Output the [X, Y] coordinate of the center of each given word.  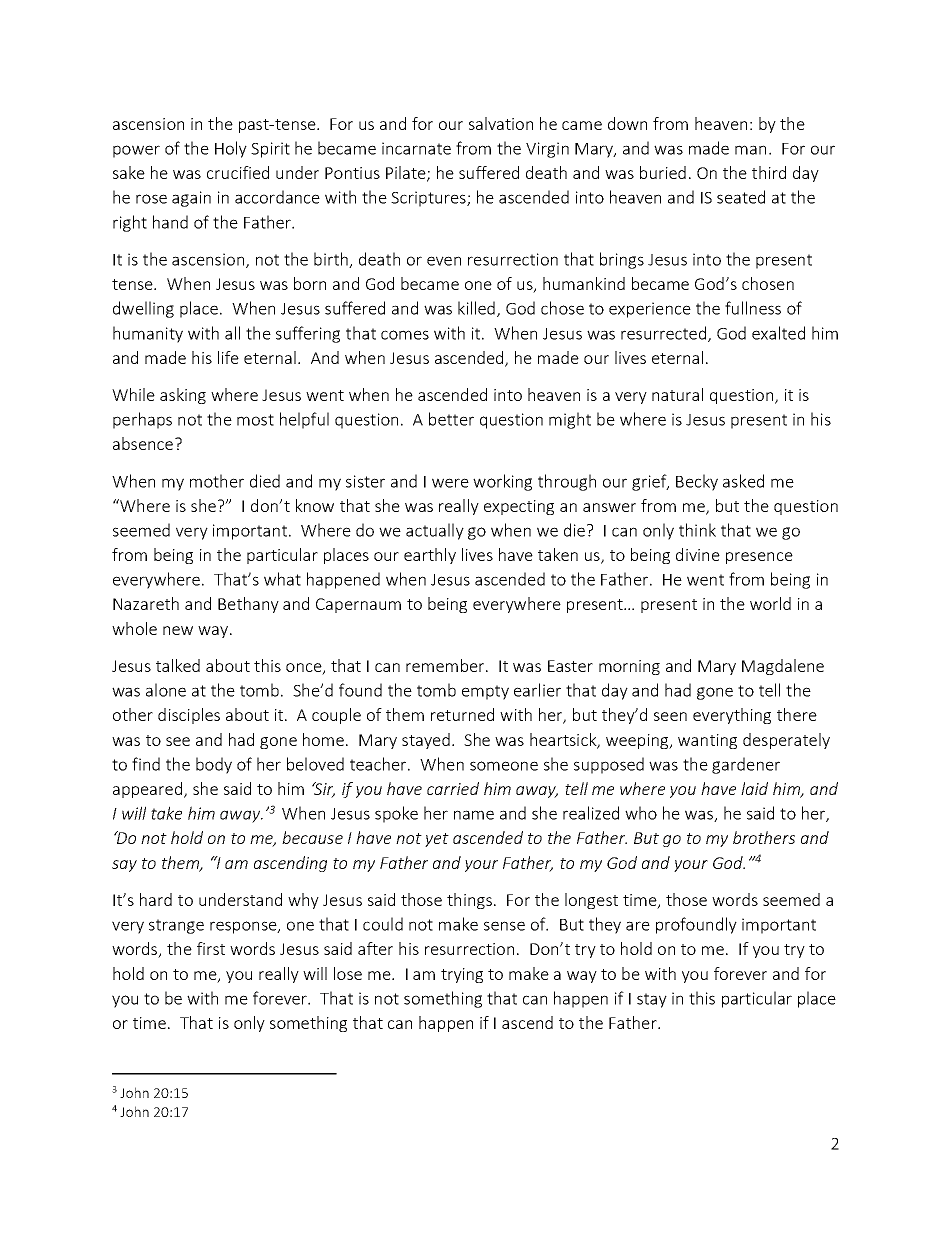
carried [453, 788]
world [770, 603]
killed [476, 308]
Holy [231, 149]
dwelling [143, 309]
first [211, 948]
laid [754, 788]
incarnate [416, 148]
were [450, 483]
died [265, 481]
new [178, 630]
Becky [697, 482]
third [769, 172]
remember [446, 665]
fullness [753, 308]
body [214, 765]
